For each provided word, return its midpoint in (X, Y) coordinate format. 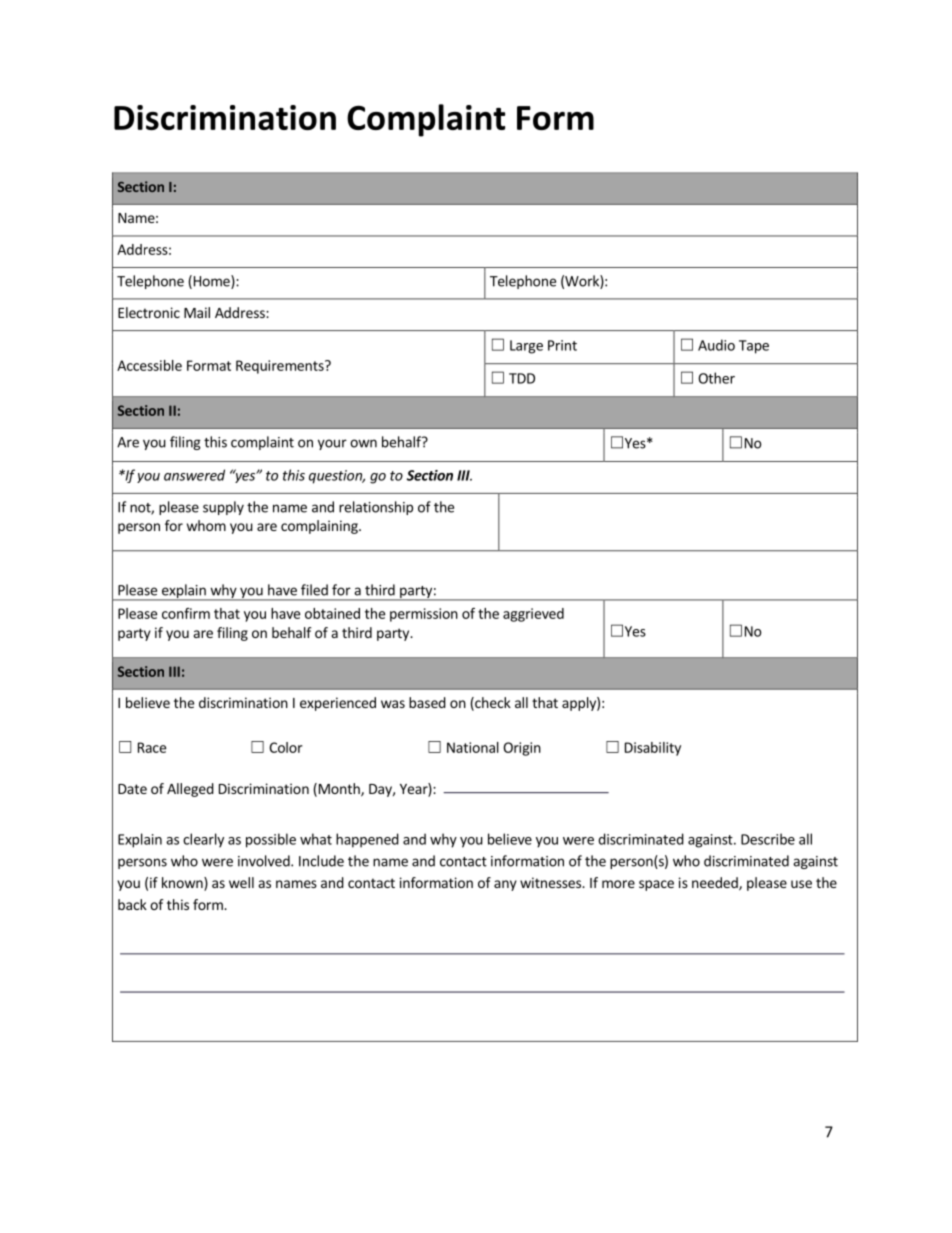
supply (223, 508)
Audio (716, 345)
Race (152, 747)
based (427, 702)
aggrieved (533, 615)
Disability (653, 749)
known (183, 884)
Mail (197, 312)
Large (526, 347)
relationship (376, 508)
